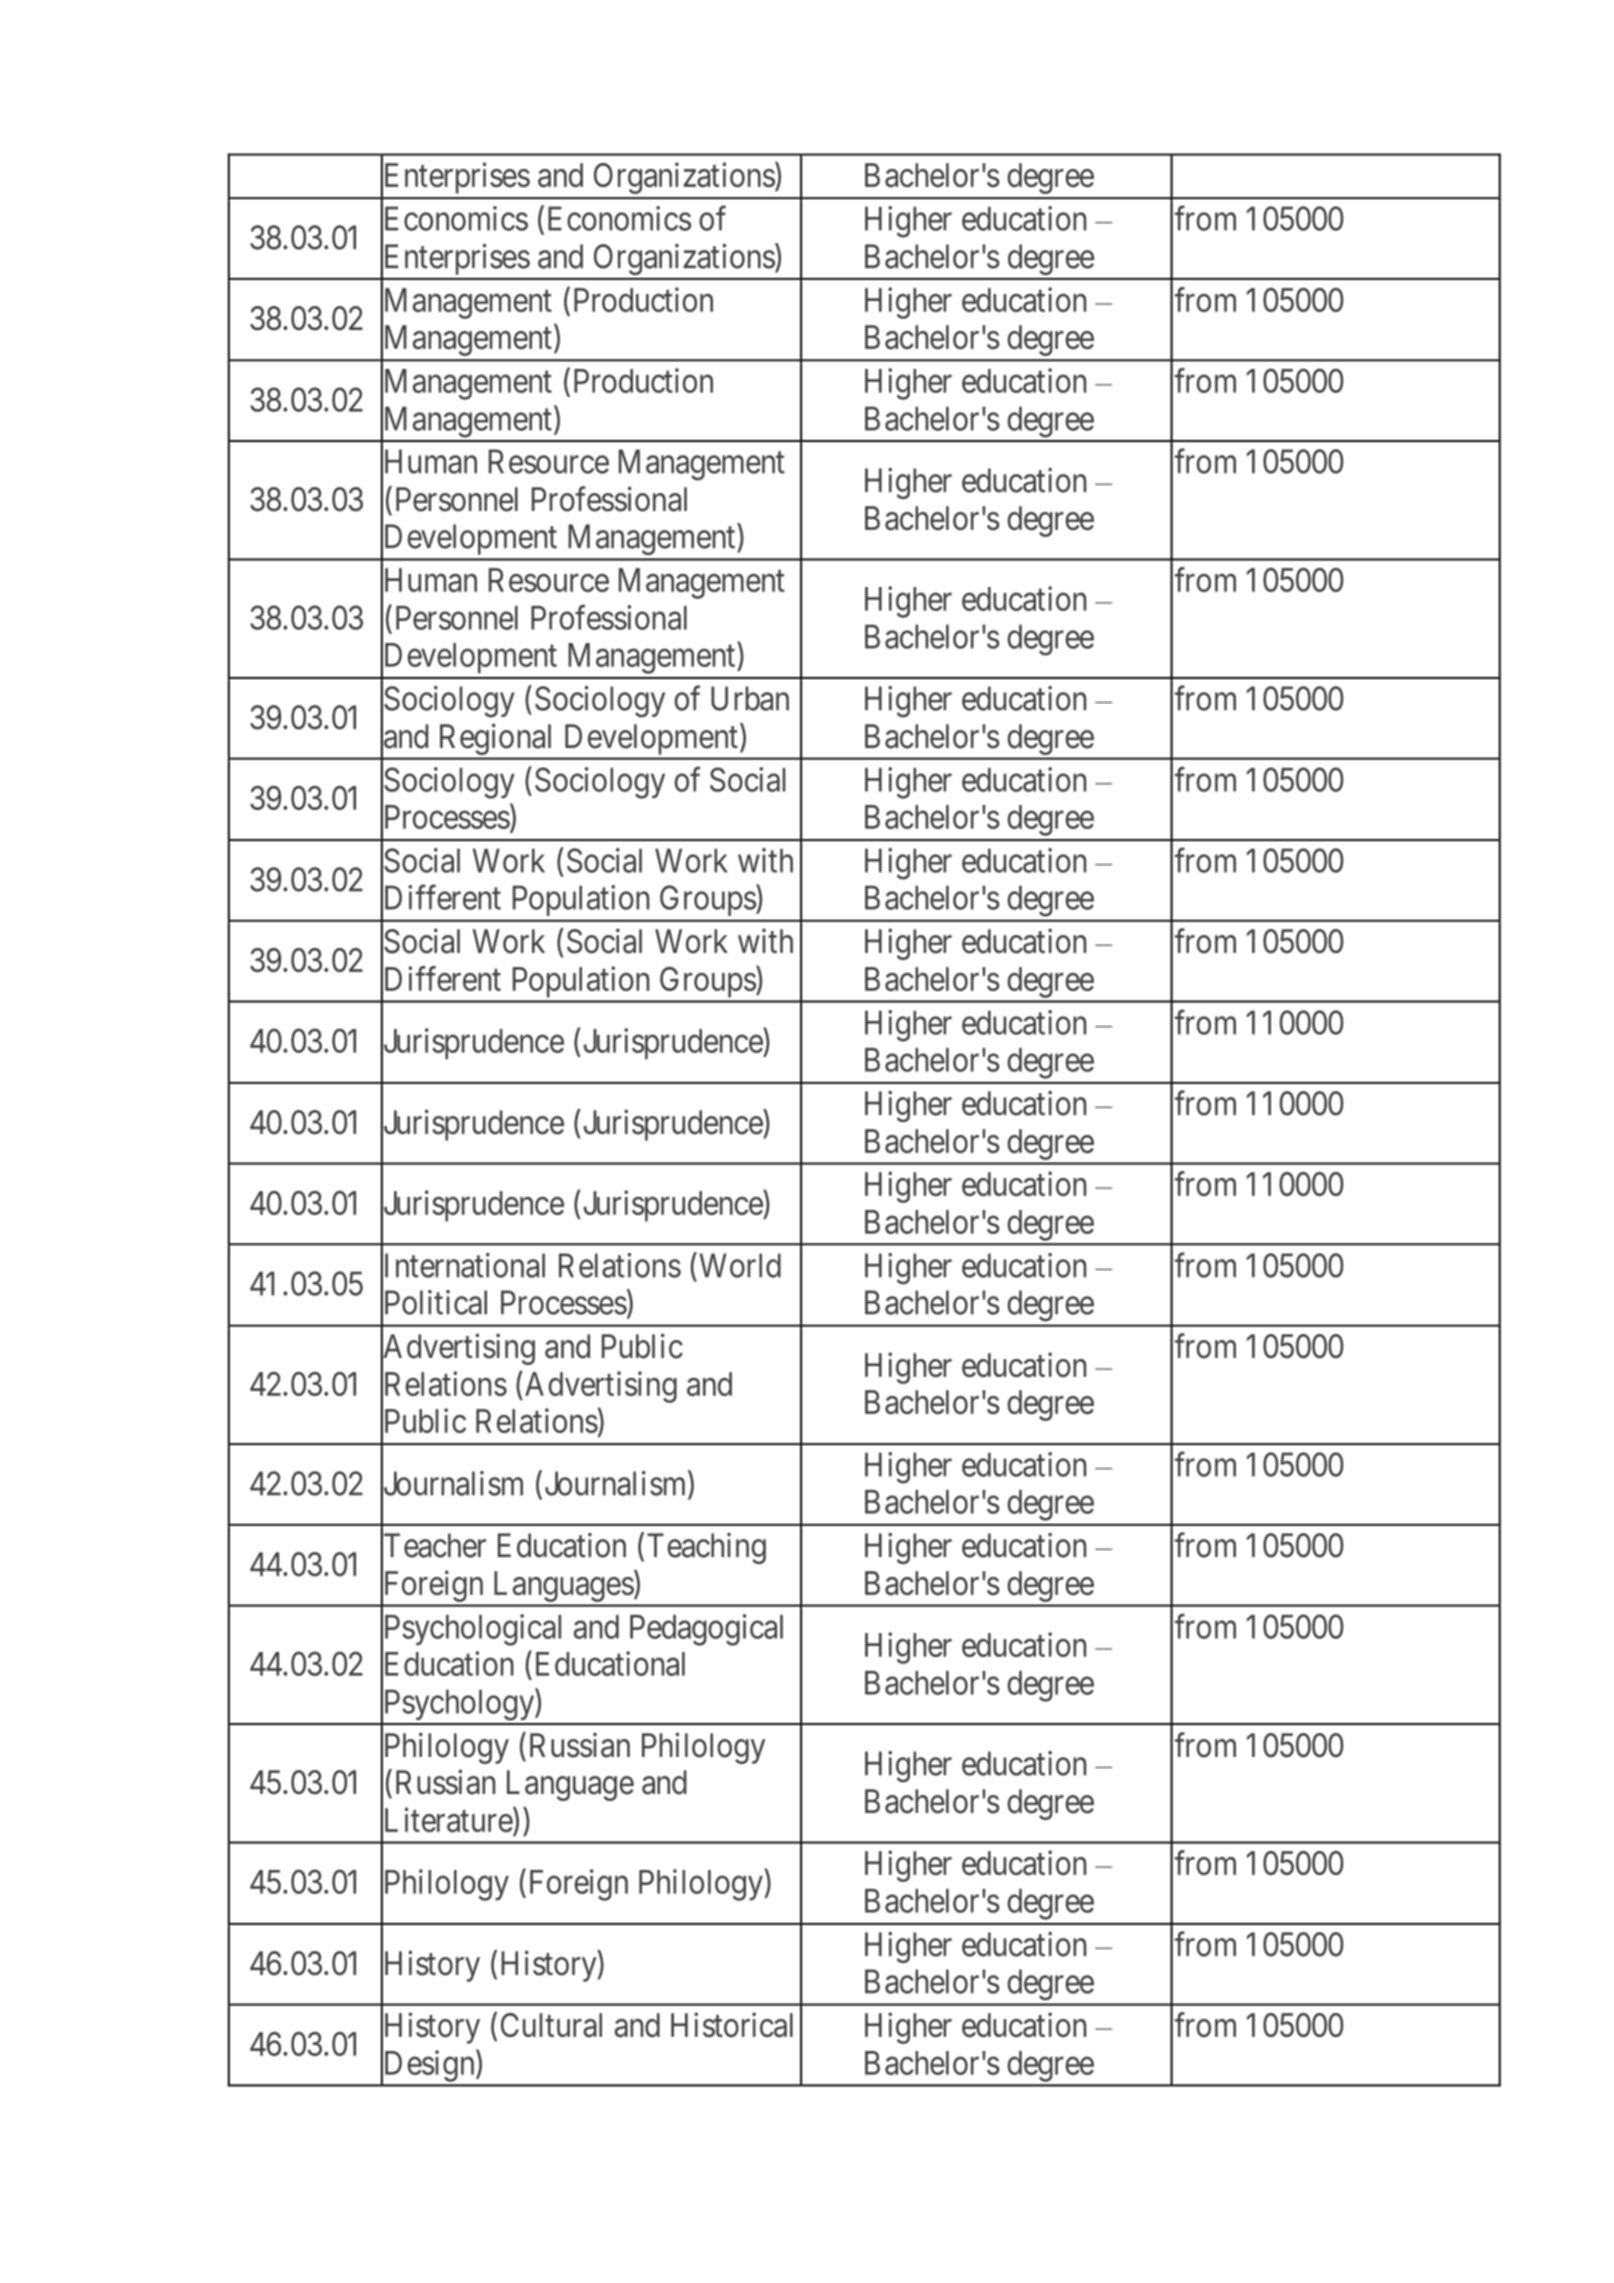  I want to click on World, so click(738, 1265).
